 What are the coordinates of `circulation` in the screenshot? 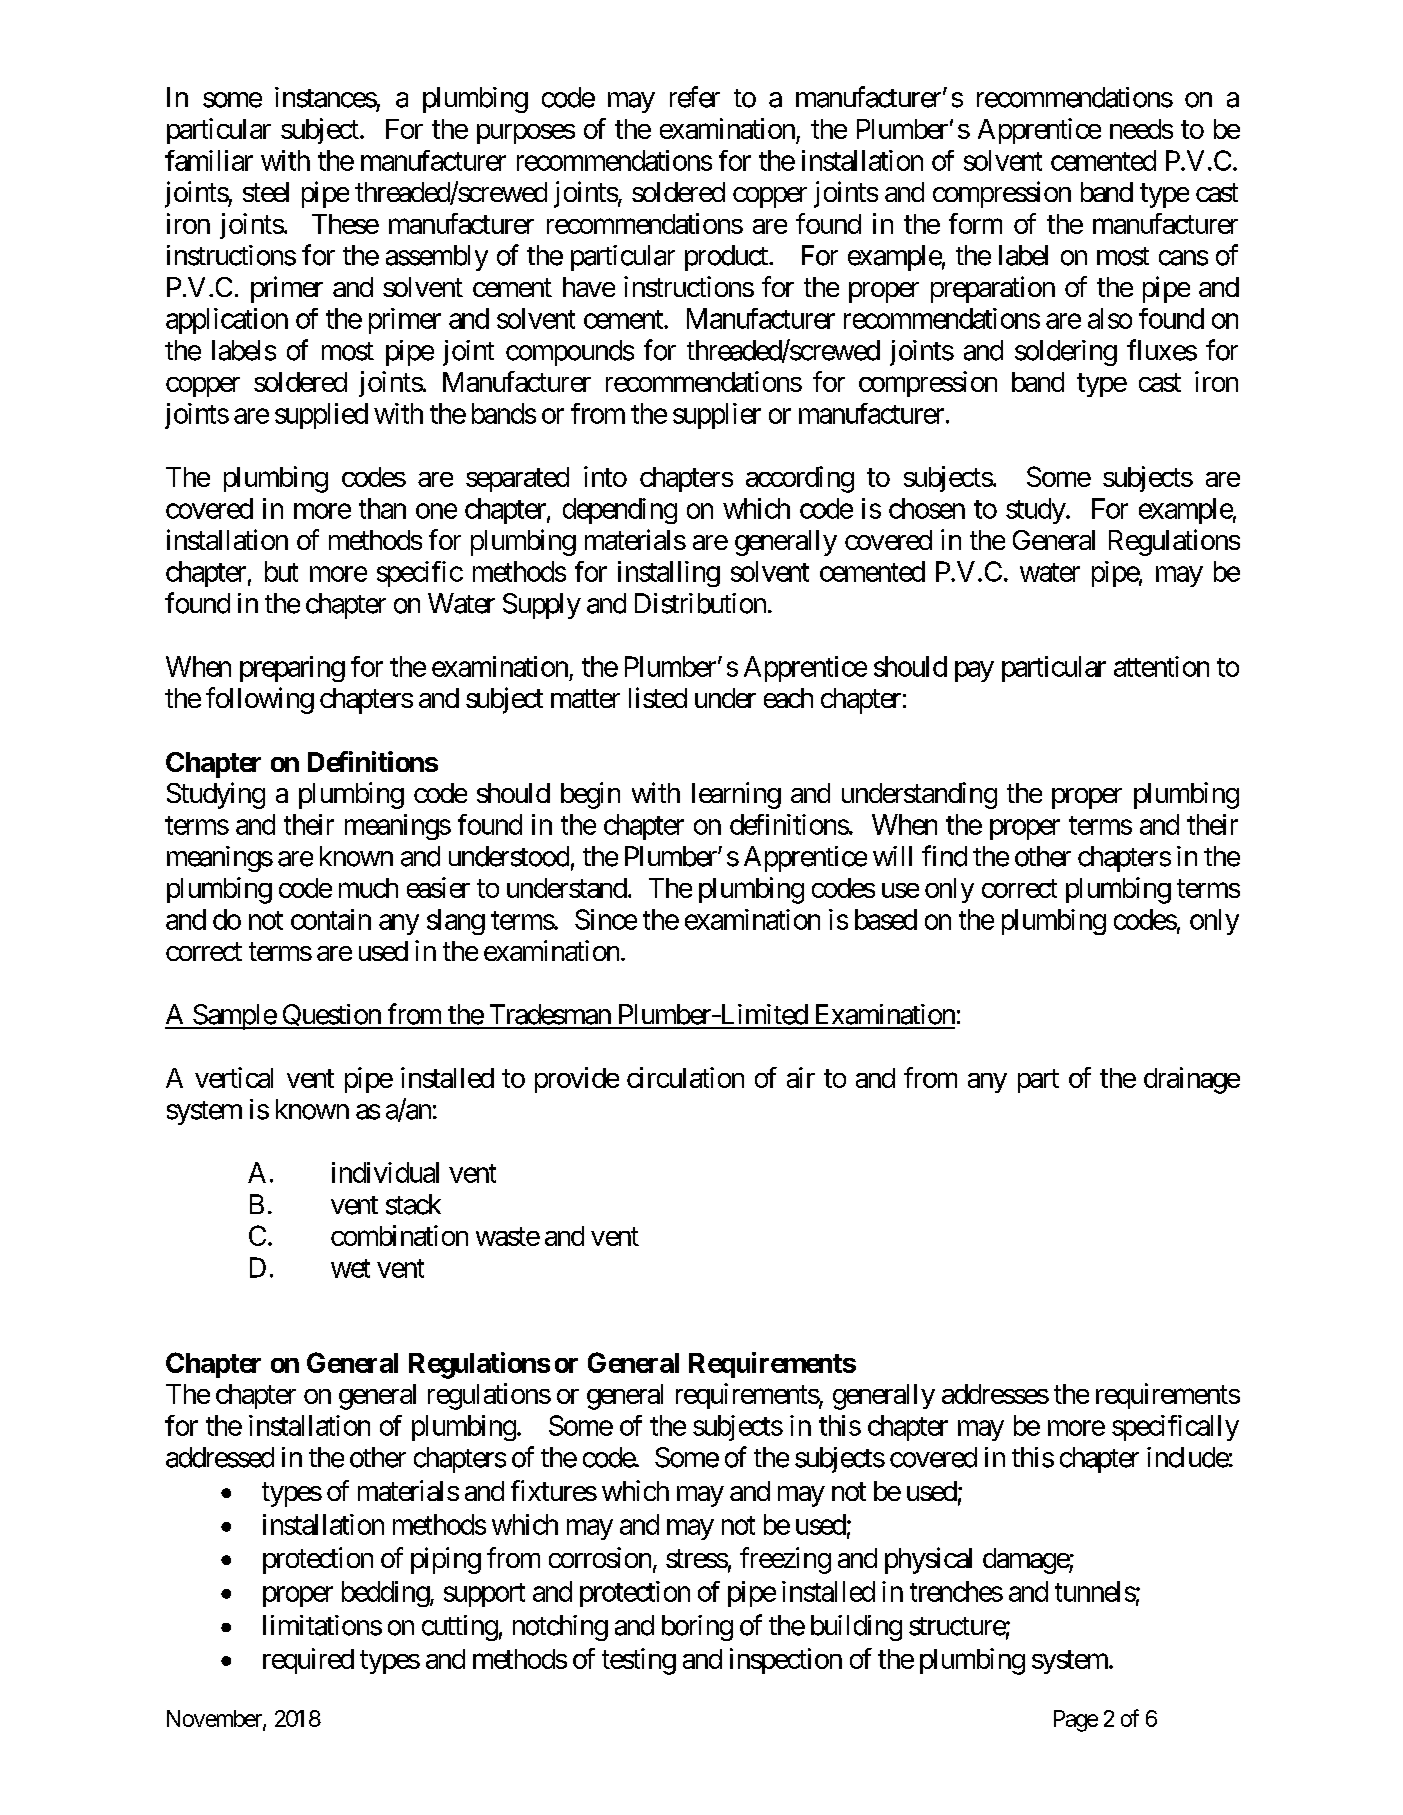 It's located at (685, 1077).
